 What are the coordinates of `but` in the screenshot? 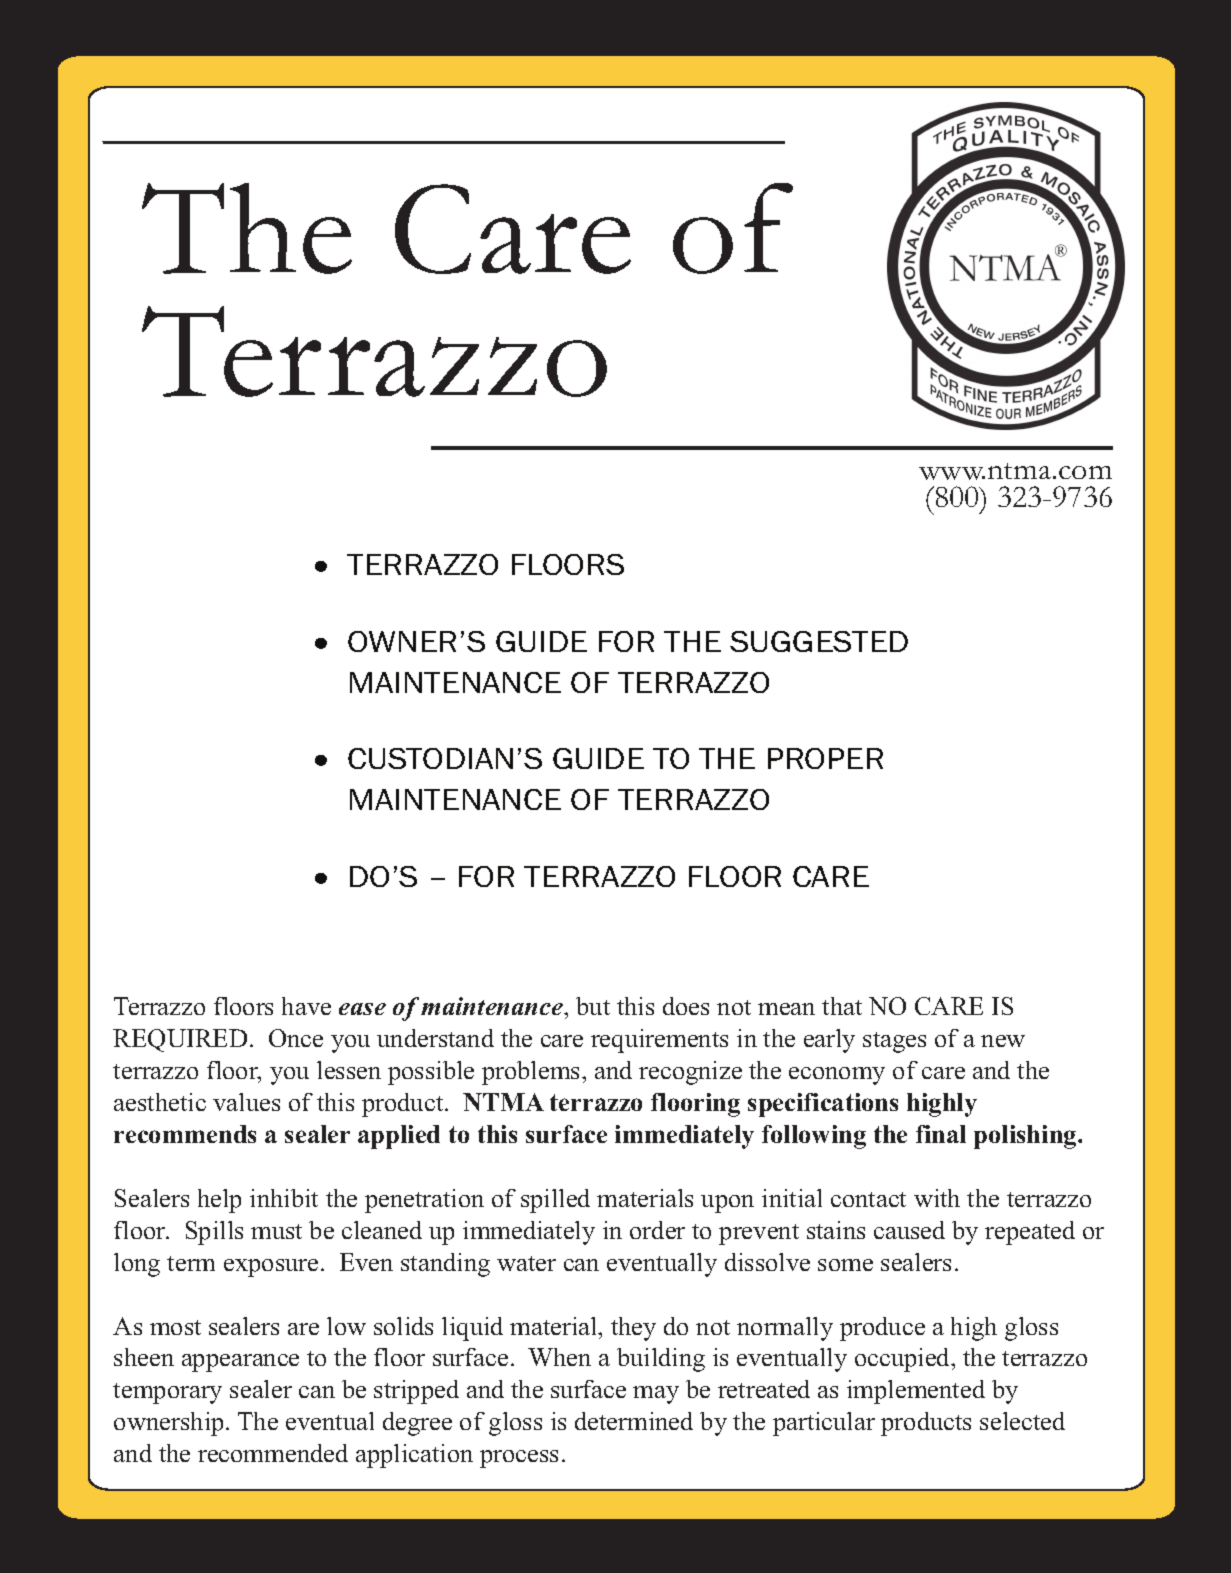 It's located at (593, 1006).
